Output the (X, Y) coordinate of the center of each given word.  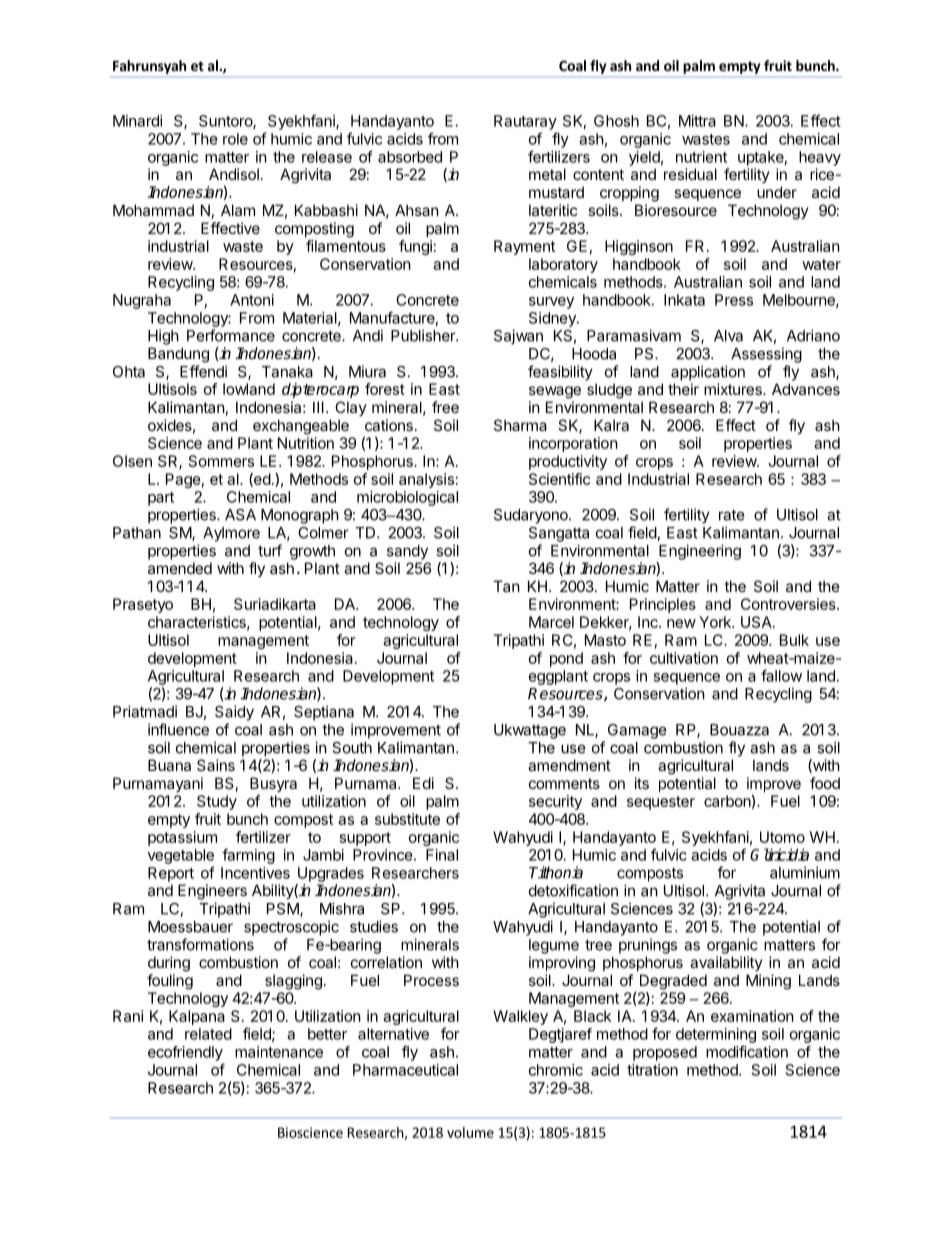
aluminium (805, 872)
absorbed (410, 157)
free (445, 407)
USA (757, 622)
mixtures (734, 389)
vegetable (181, 856)
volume (470, 1132)
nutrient (701, 157)
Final (442, 855)
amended (180, 568)
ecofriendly (185, 1053)
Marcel (551, 622)
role (235, 139)
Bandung (178, 355)
